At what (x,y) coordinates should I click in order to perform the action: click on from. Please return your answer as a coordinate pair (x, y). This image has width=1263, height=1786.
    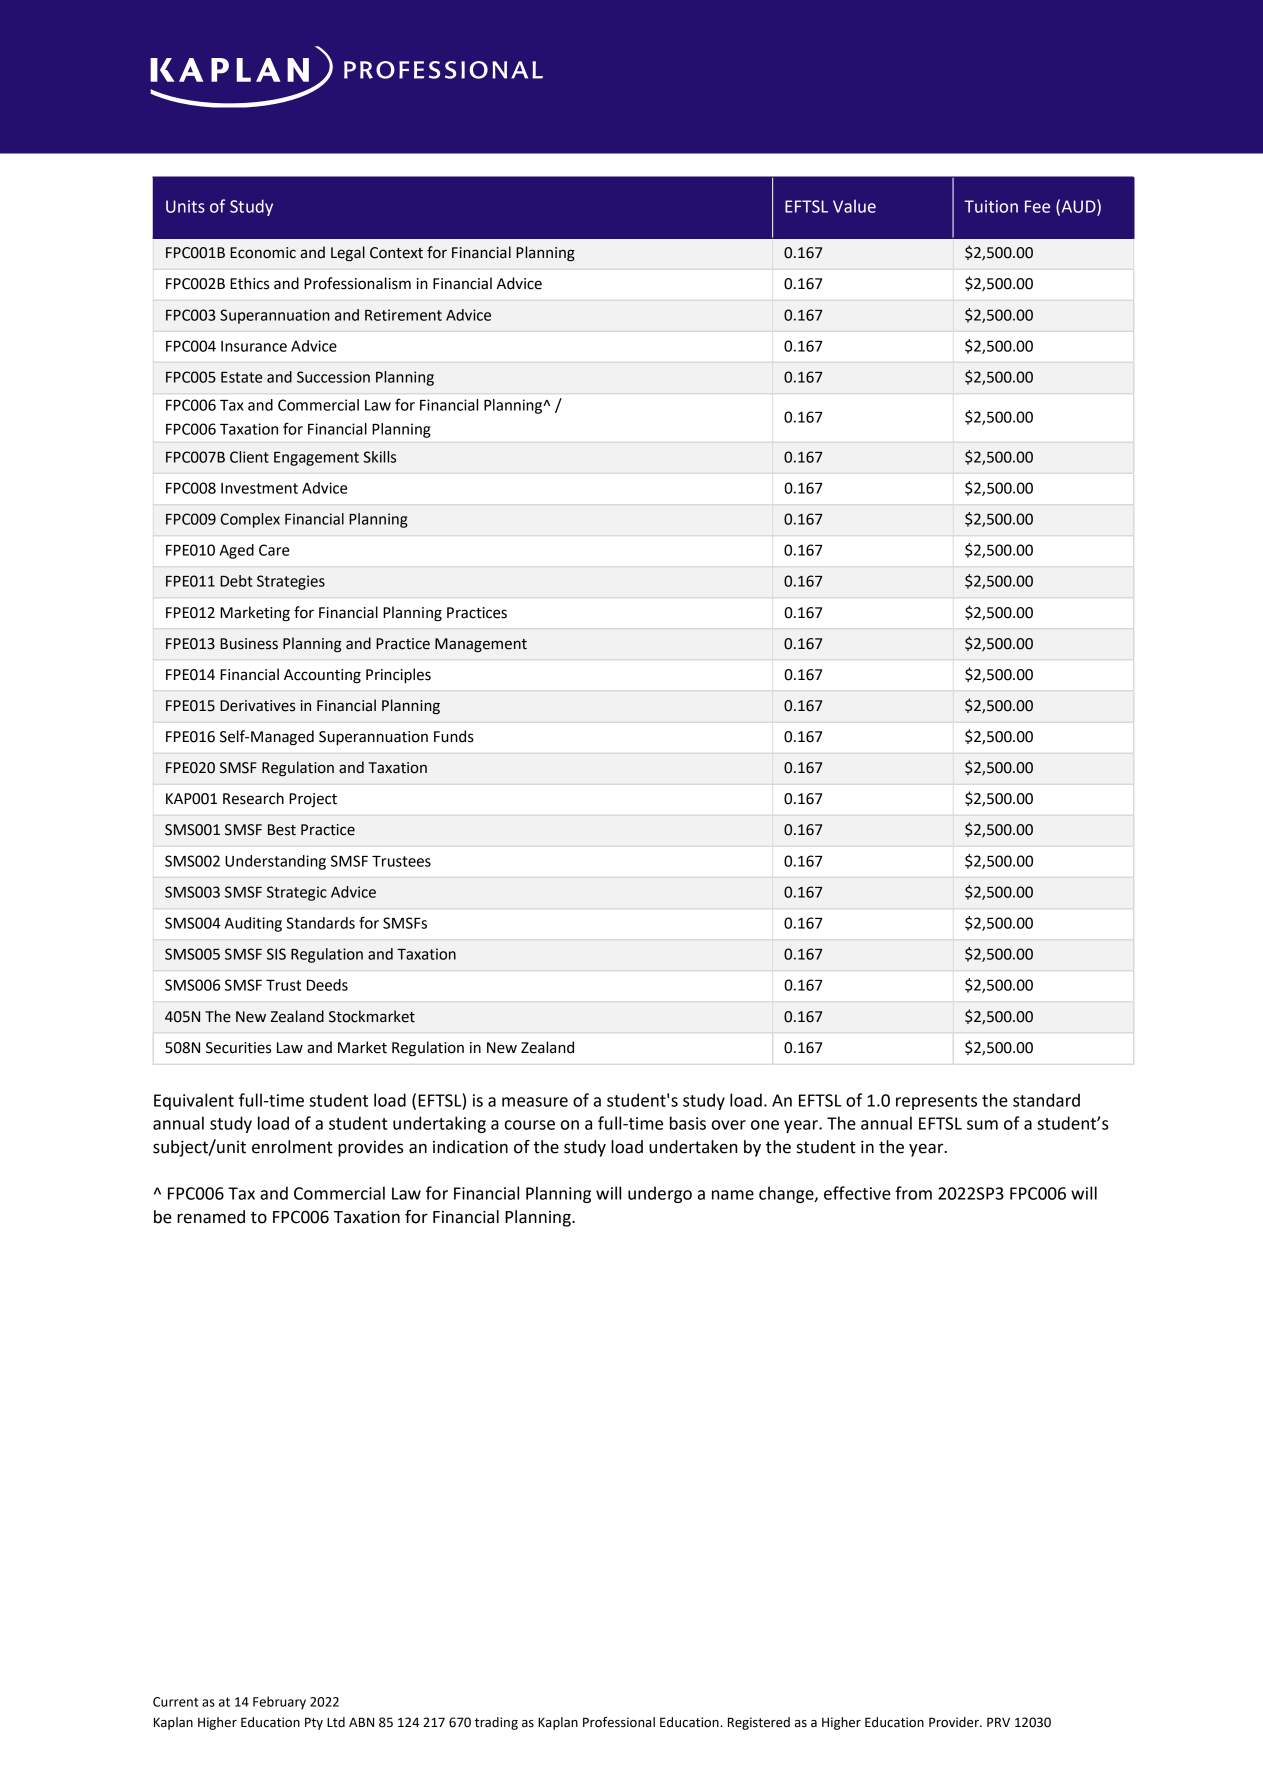
    Looking at the image, I should click on (913, 1193).
